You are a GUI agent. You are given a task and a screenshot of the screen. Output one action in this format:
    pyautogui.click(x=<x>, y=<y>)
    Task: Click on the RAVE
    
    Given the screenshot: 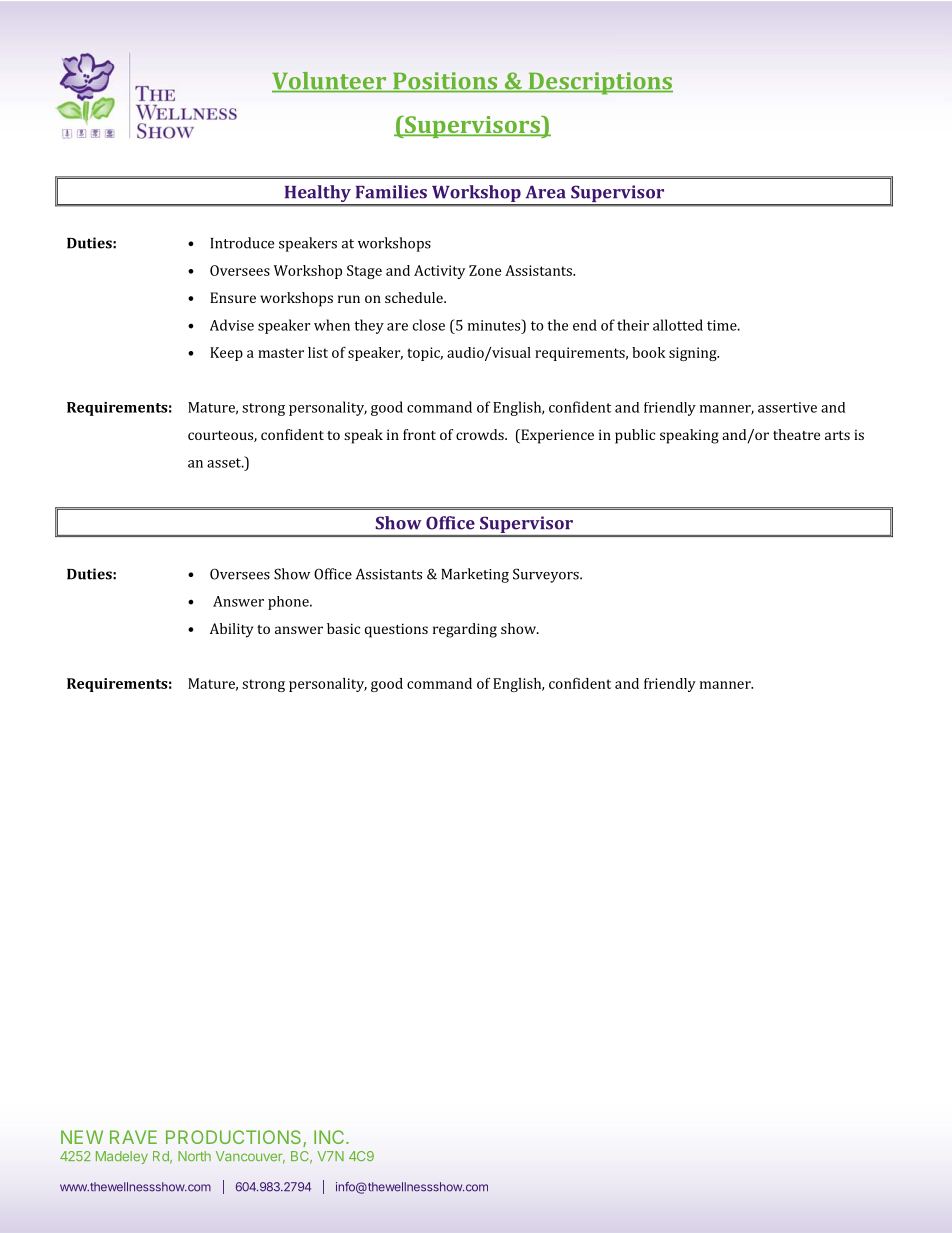 What is the action you would take?
    pyautogui.click(x=133, y=1137)
